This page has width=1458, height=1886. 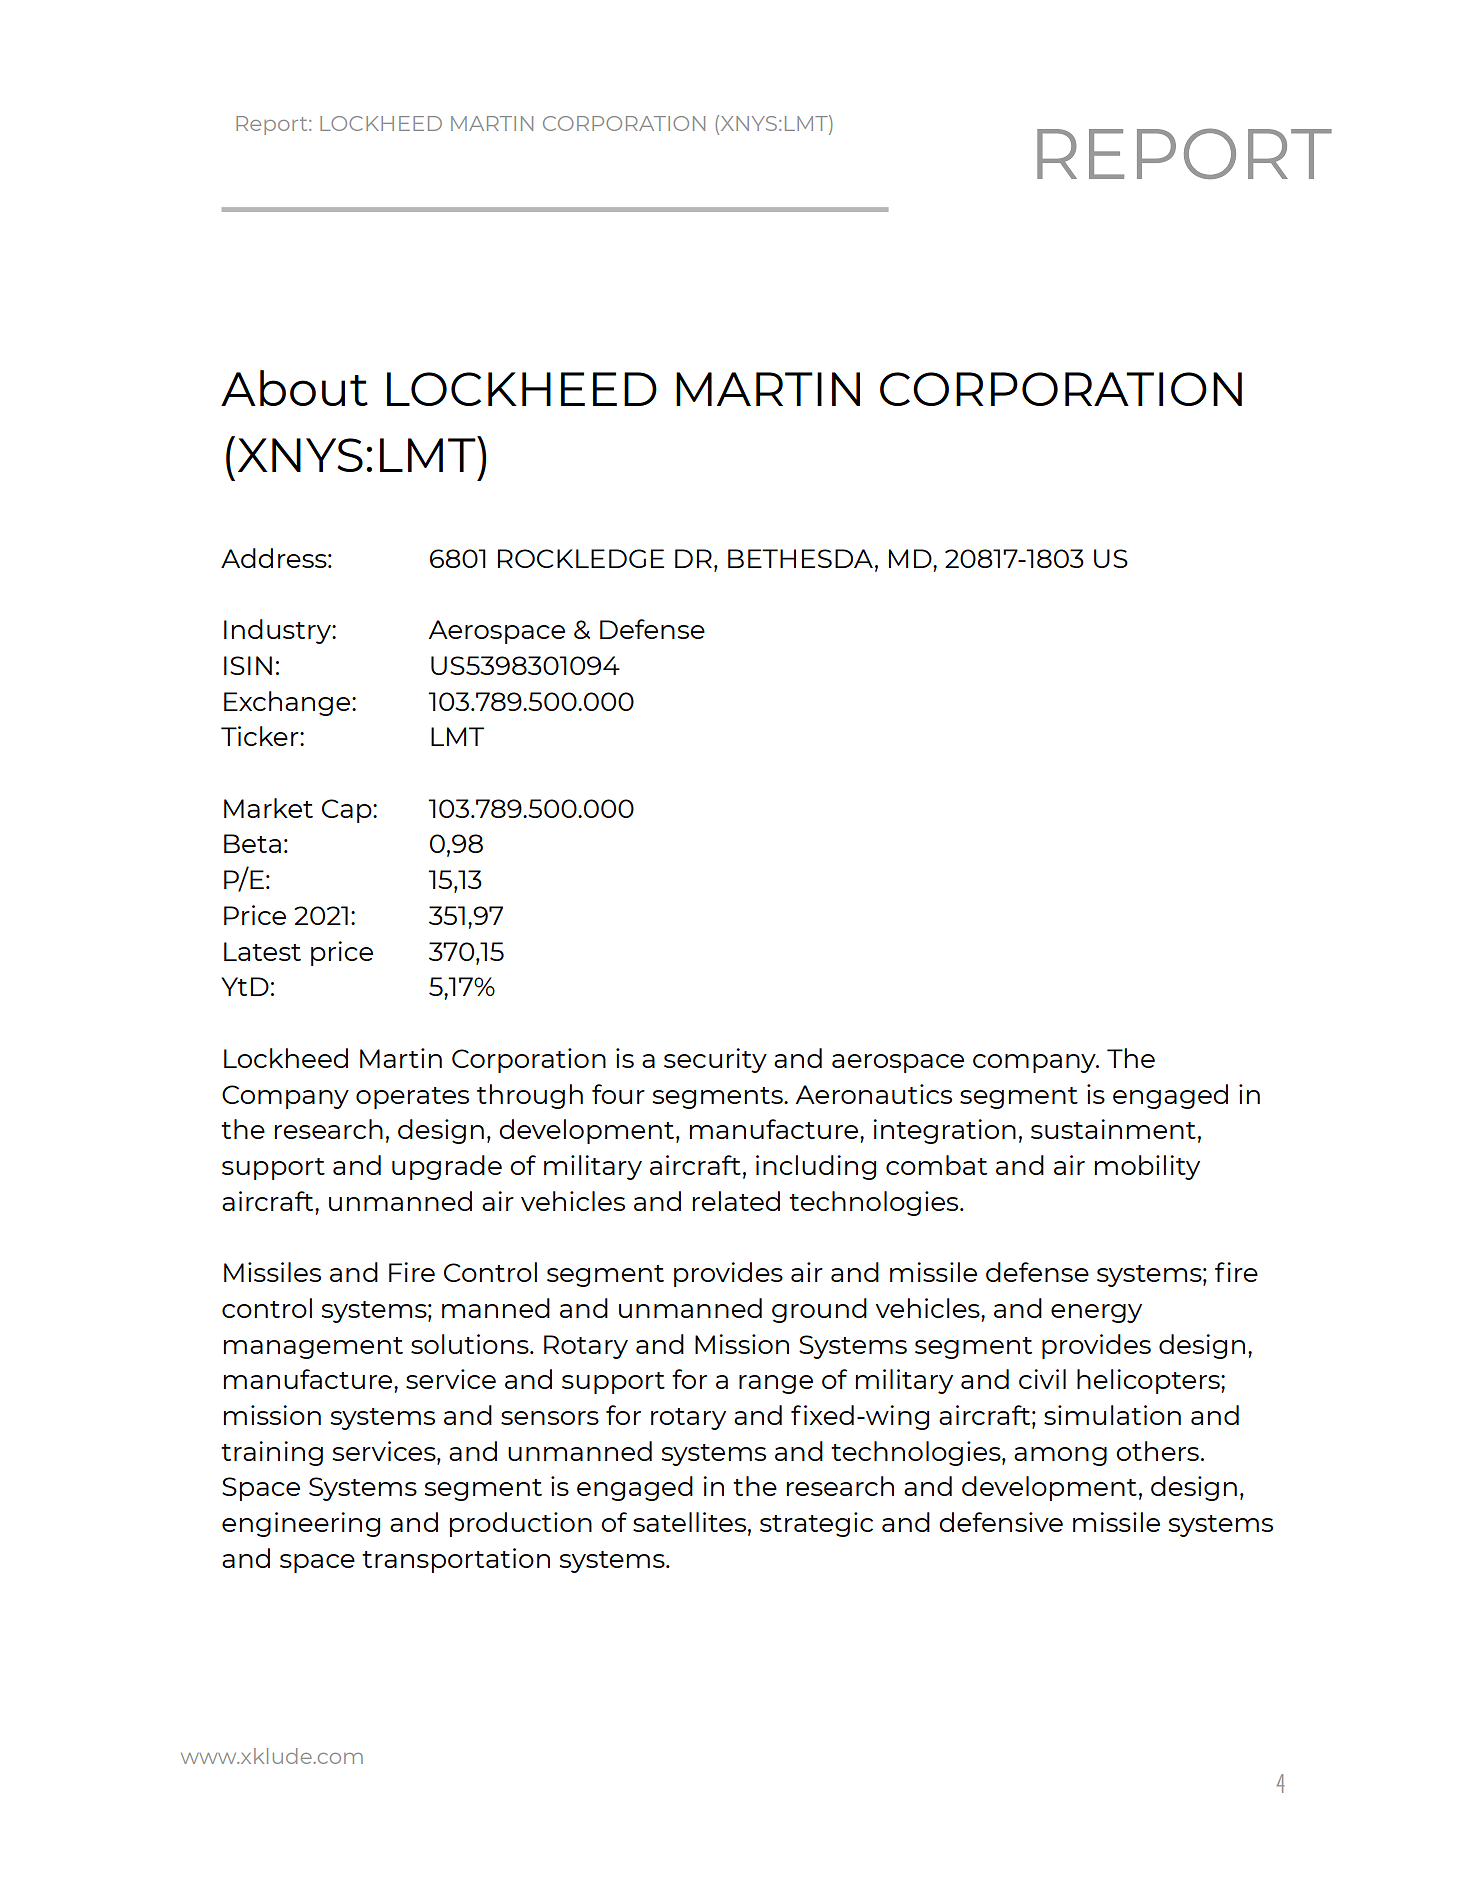 What do you see at coordinates (348, 811) in the page?
I see `Cap` at bounding box center [348, 811].
